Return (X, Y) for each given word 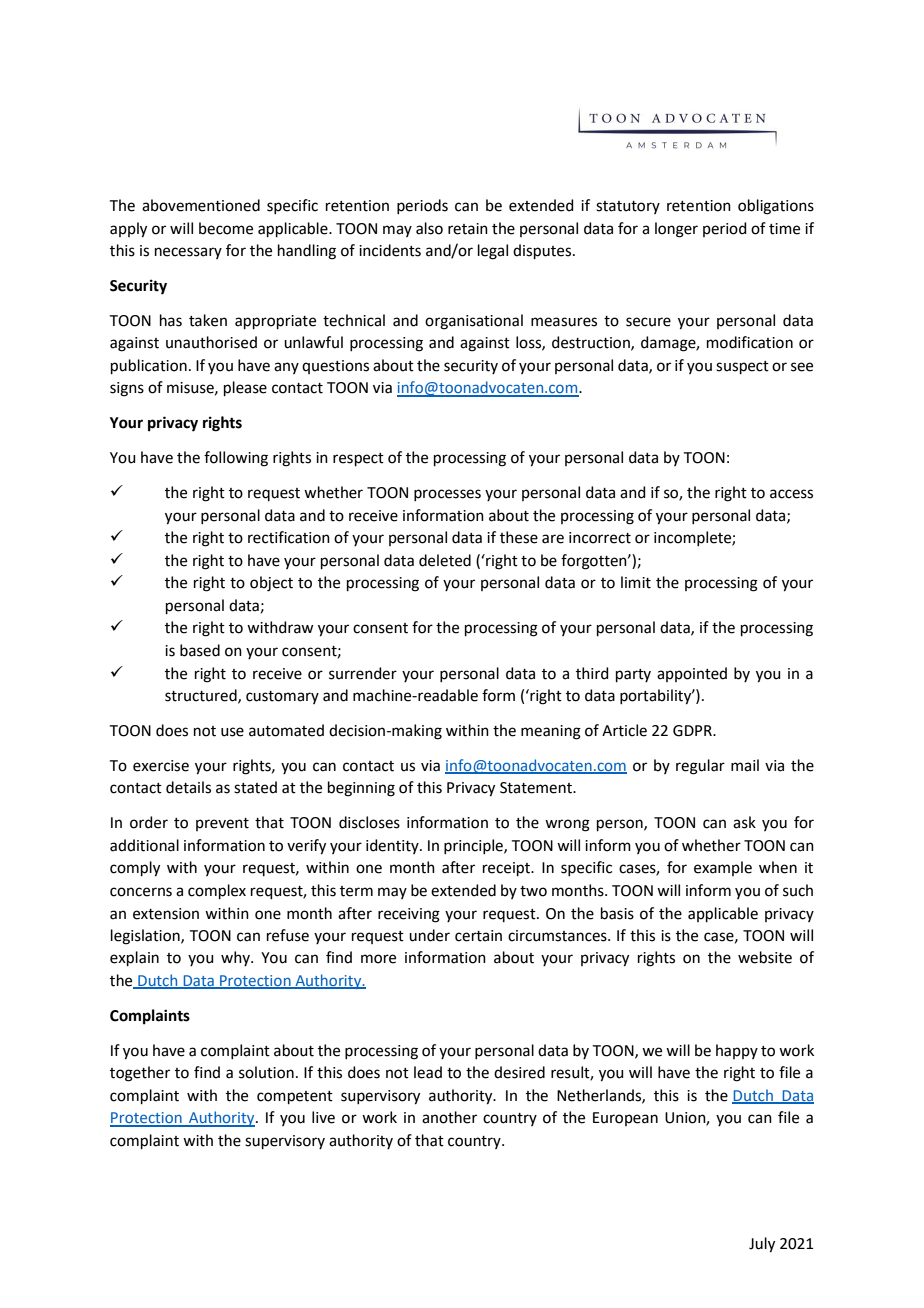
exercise (161, 766)
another (449, 1117)
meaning (551, 732)
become (226, 228)
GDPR (693, 731)
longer (676, 230)
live (323, 1117)
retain (468, 229)
